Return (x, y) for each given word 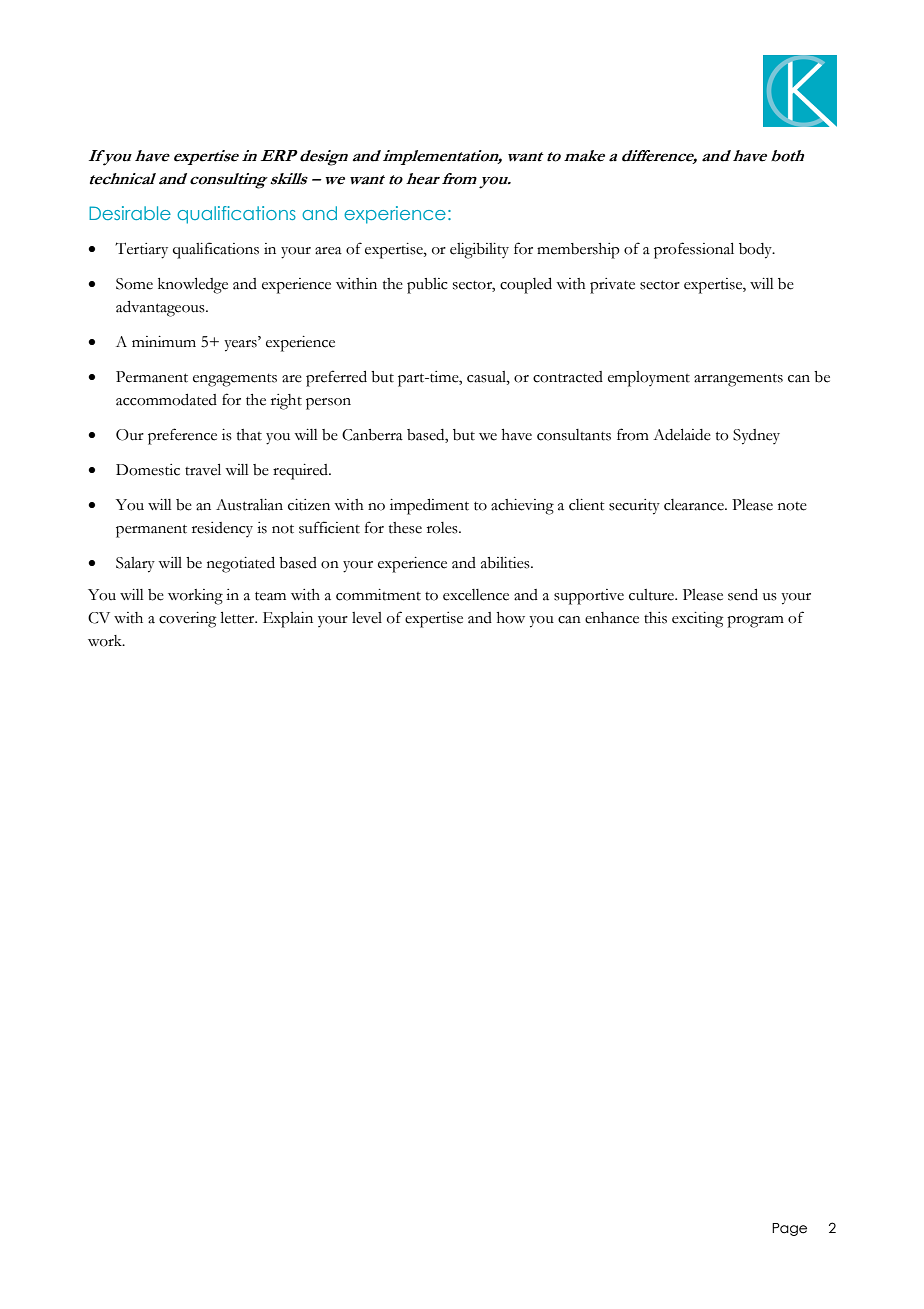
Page (789, 1229)
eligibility (479, 251)
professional (694, 250)
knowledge (193, 286)
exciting (697, 620)
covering (187, 620)
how (511, 618)
